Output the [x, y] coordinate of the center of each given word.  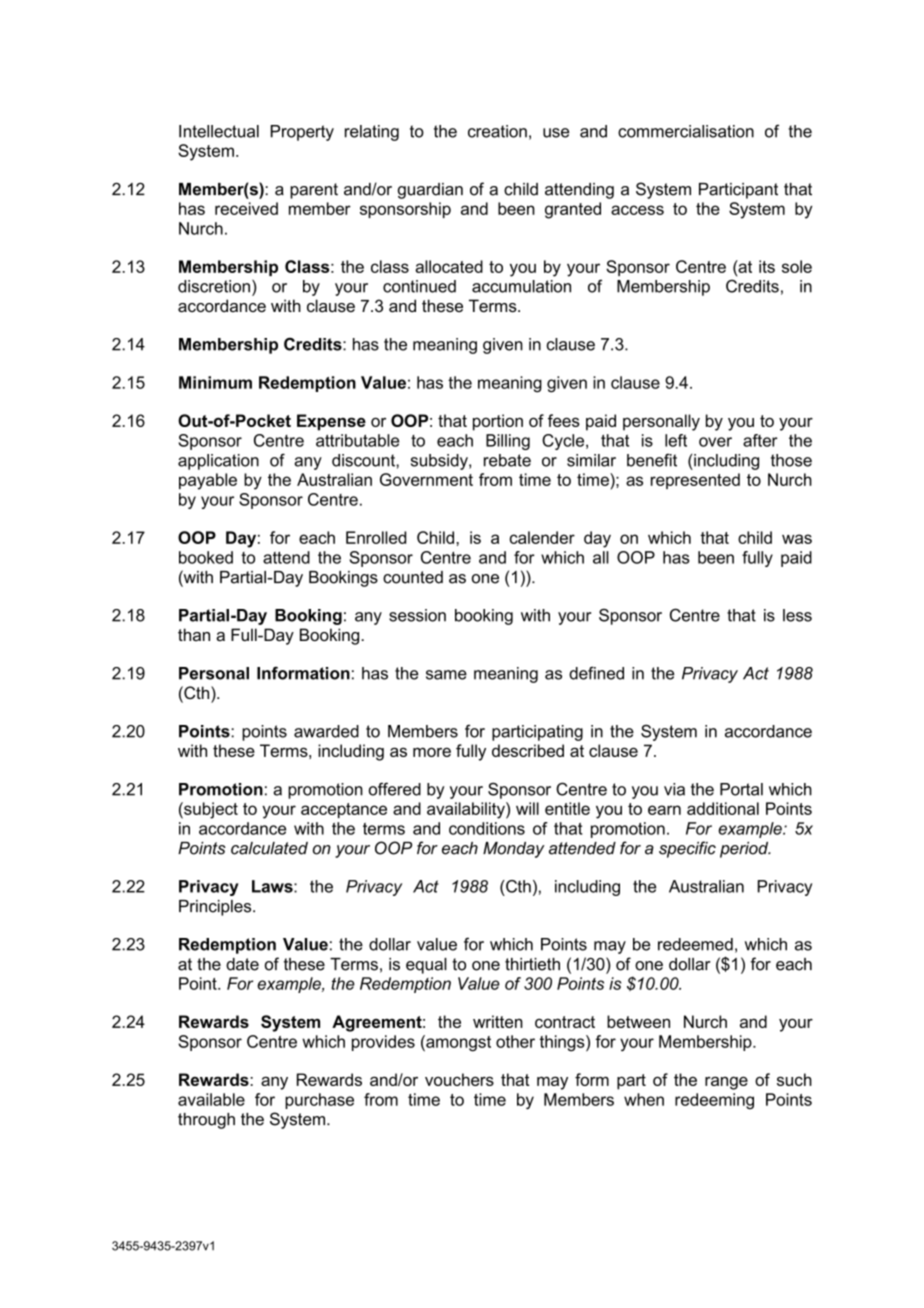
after [760, 440]
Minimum [215, 382]
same [446, 675]
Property [302, 133]
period [745, 850]
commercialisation [686, 131]
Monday [514, 850]
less [797, 615]
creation [497, 131]
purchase [319, 1101]
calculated [269, 848]
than [194, 634]
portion [498, 422]
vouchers [459, 1079]
